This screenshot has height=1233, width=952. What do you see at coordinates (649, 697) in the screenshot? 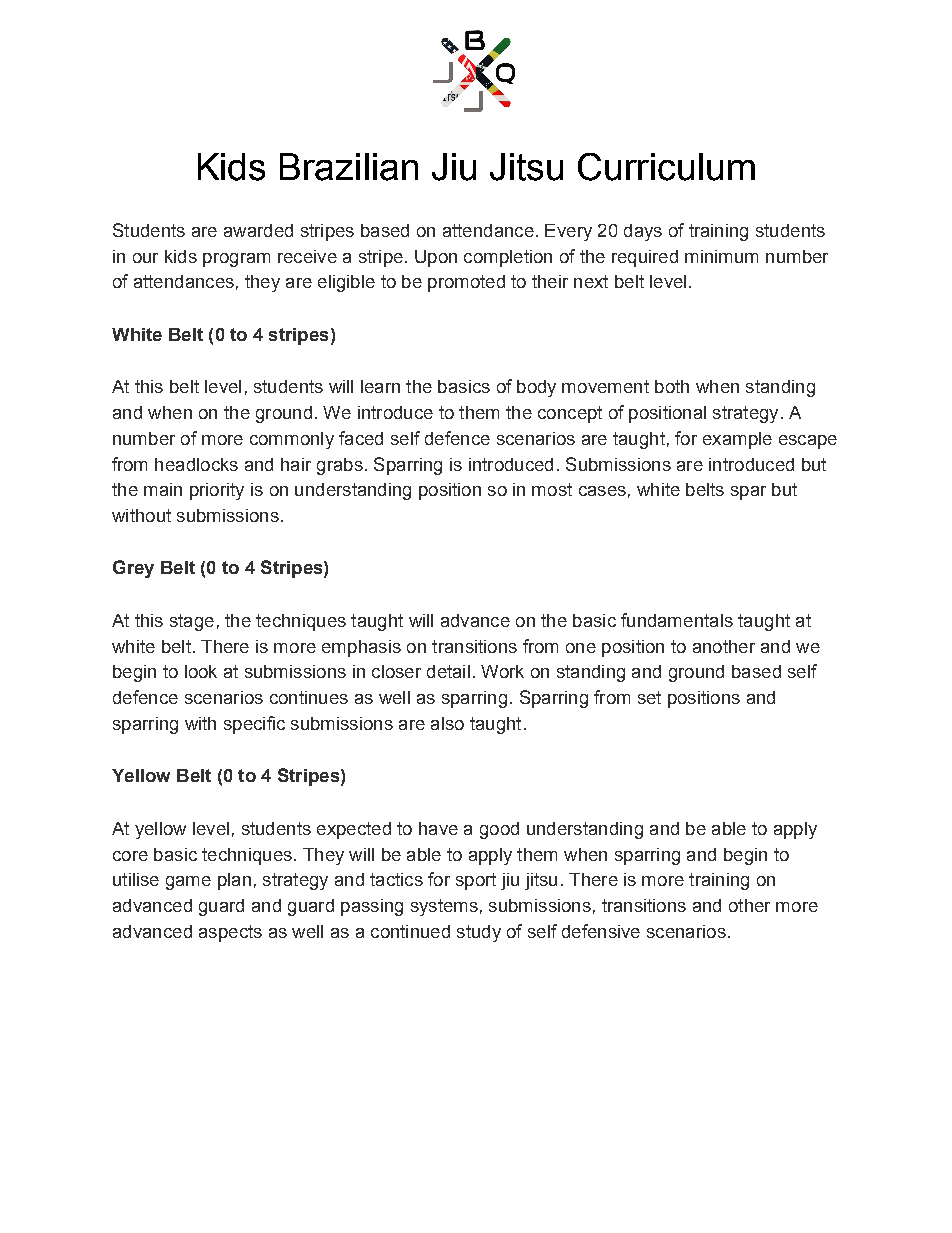
I see `set` at bounding box center [649, 697].
